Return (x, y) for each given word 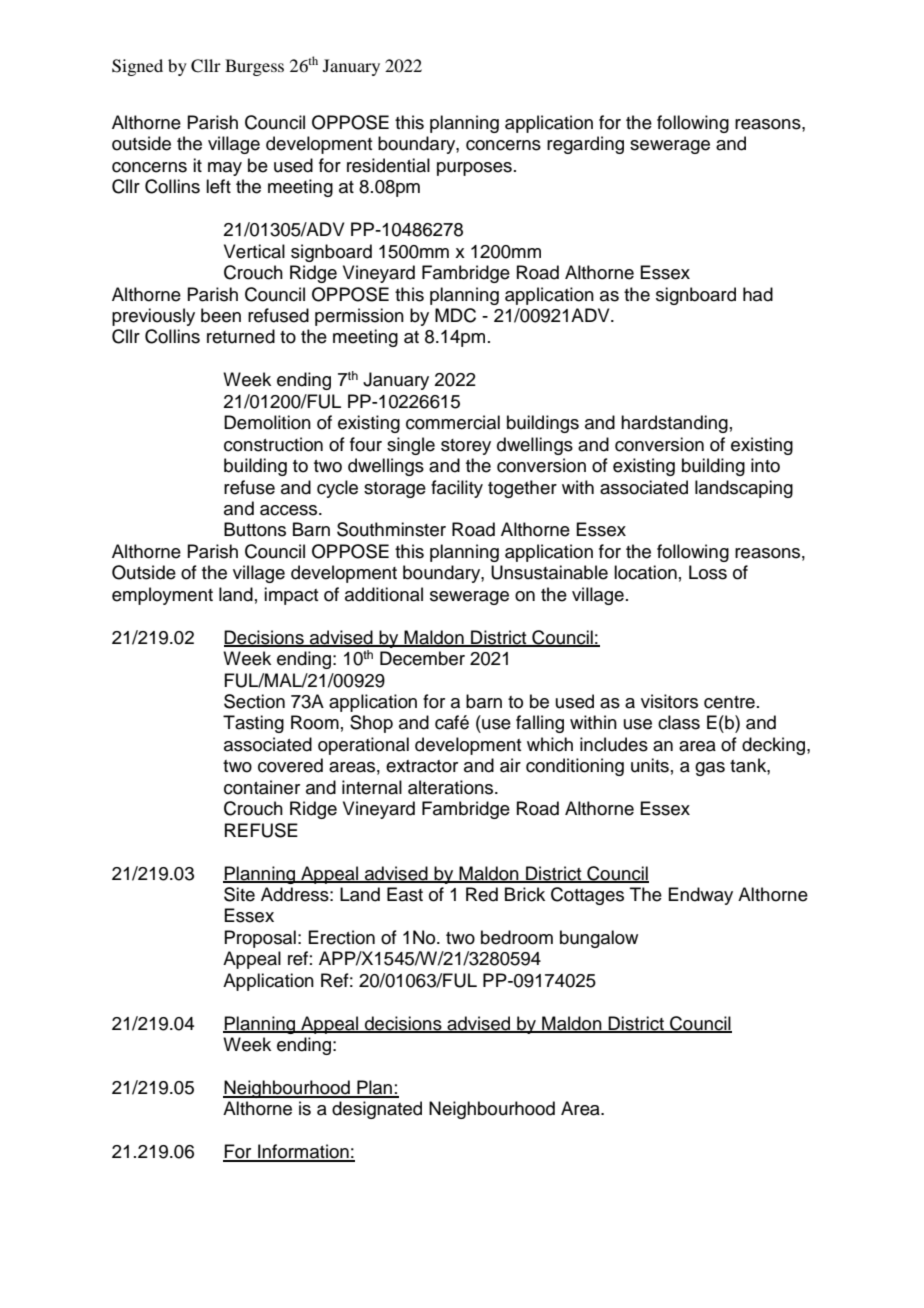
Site (239, 894)
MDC (455, 315)
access (290, 510)
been (221, 315)
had (758, 294)
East (405, 894)
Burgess (254, 67)
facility (457, 489)
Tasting (253, 724)
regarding (585, 145)
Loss (708, 572)
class (679, 722)
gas (710, 769)
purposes (474, 169)
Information (303, 1152)
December (422, 658)
